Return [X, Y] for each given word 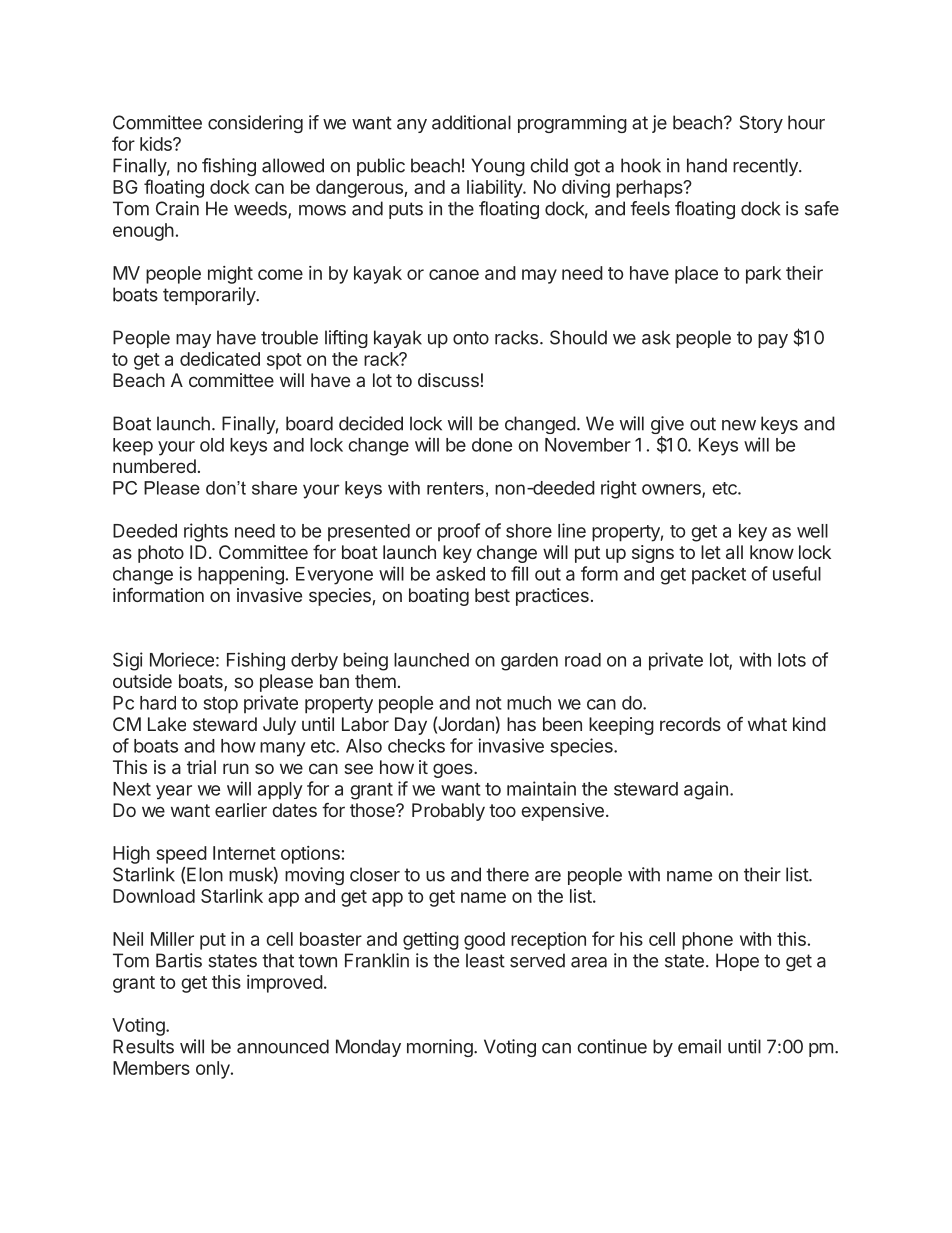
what [767, 724]
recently [766, 167]
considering [255, 124]
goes [454, 770]
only [214, 1070]
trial [201, 767]
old [212, 445]
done [492, 445]
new [739, 425]
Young [498, 167]
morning [440, 1048]
